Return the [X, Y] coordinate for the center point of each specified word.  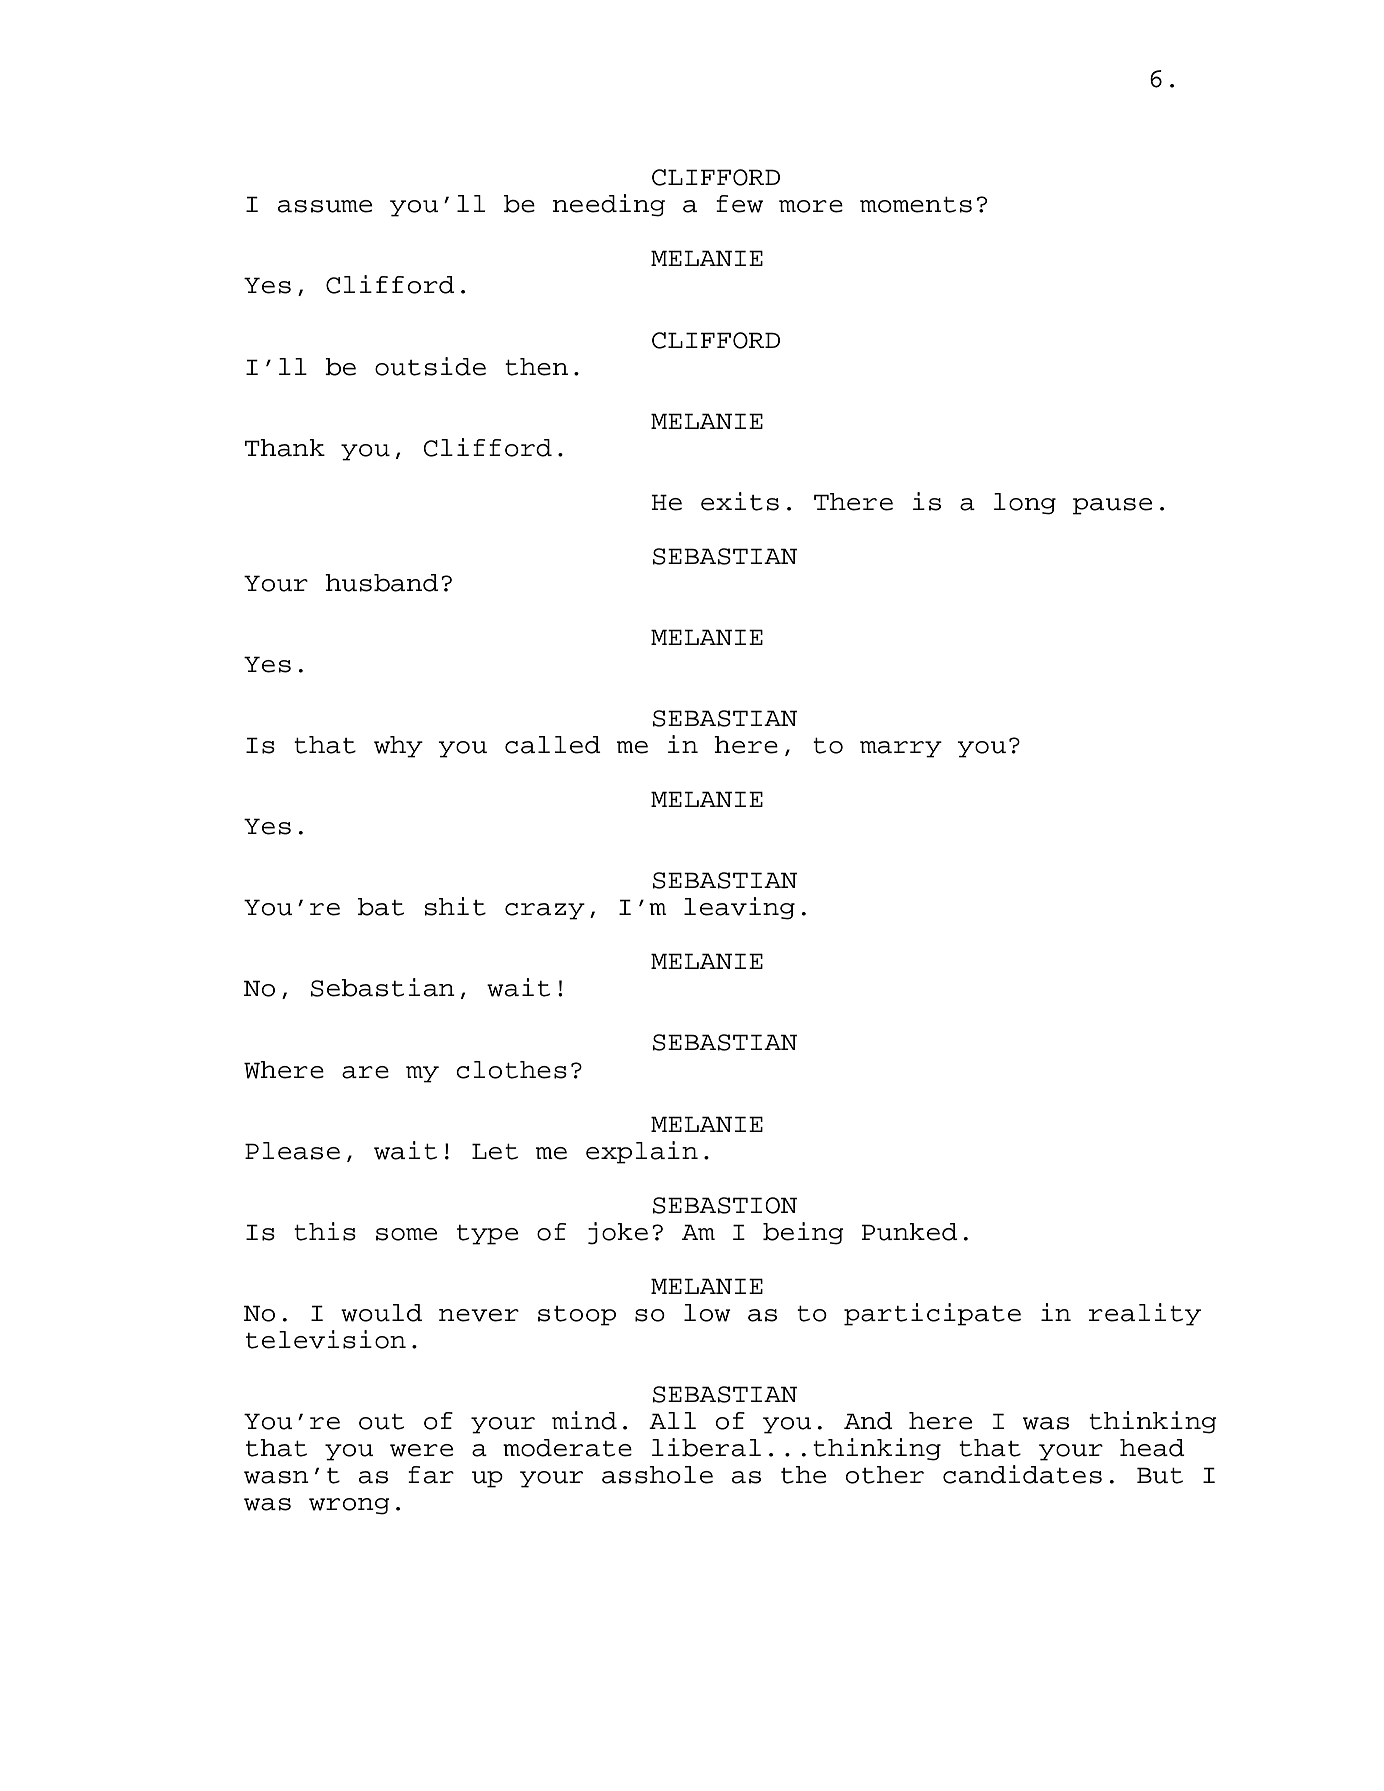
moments [916, 205]
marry [901, 749]
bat [381, 907]
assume [325, 206]
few [739, 204]
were [421, 1450]
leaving [739, 908]
